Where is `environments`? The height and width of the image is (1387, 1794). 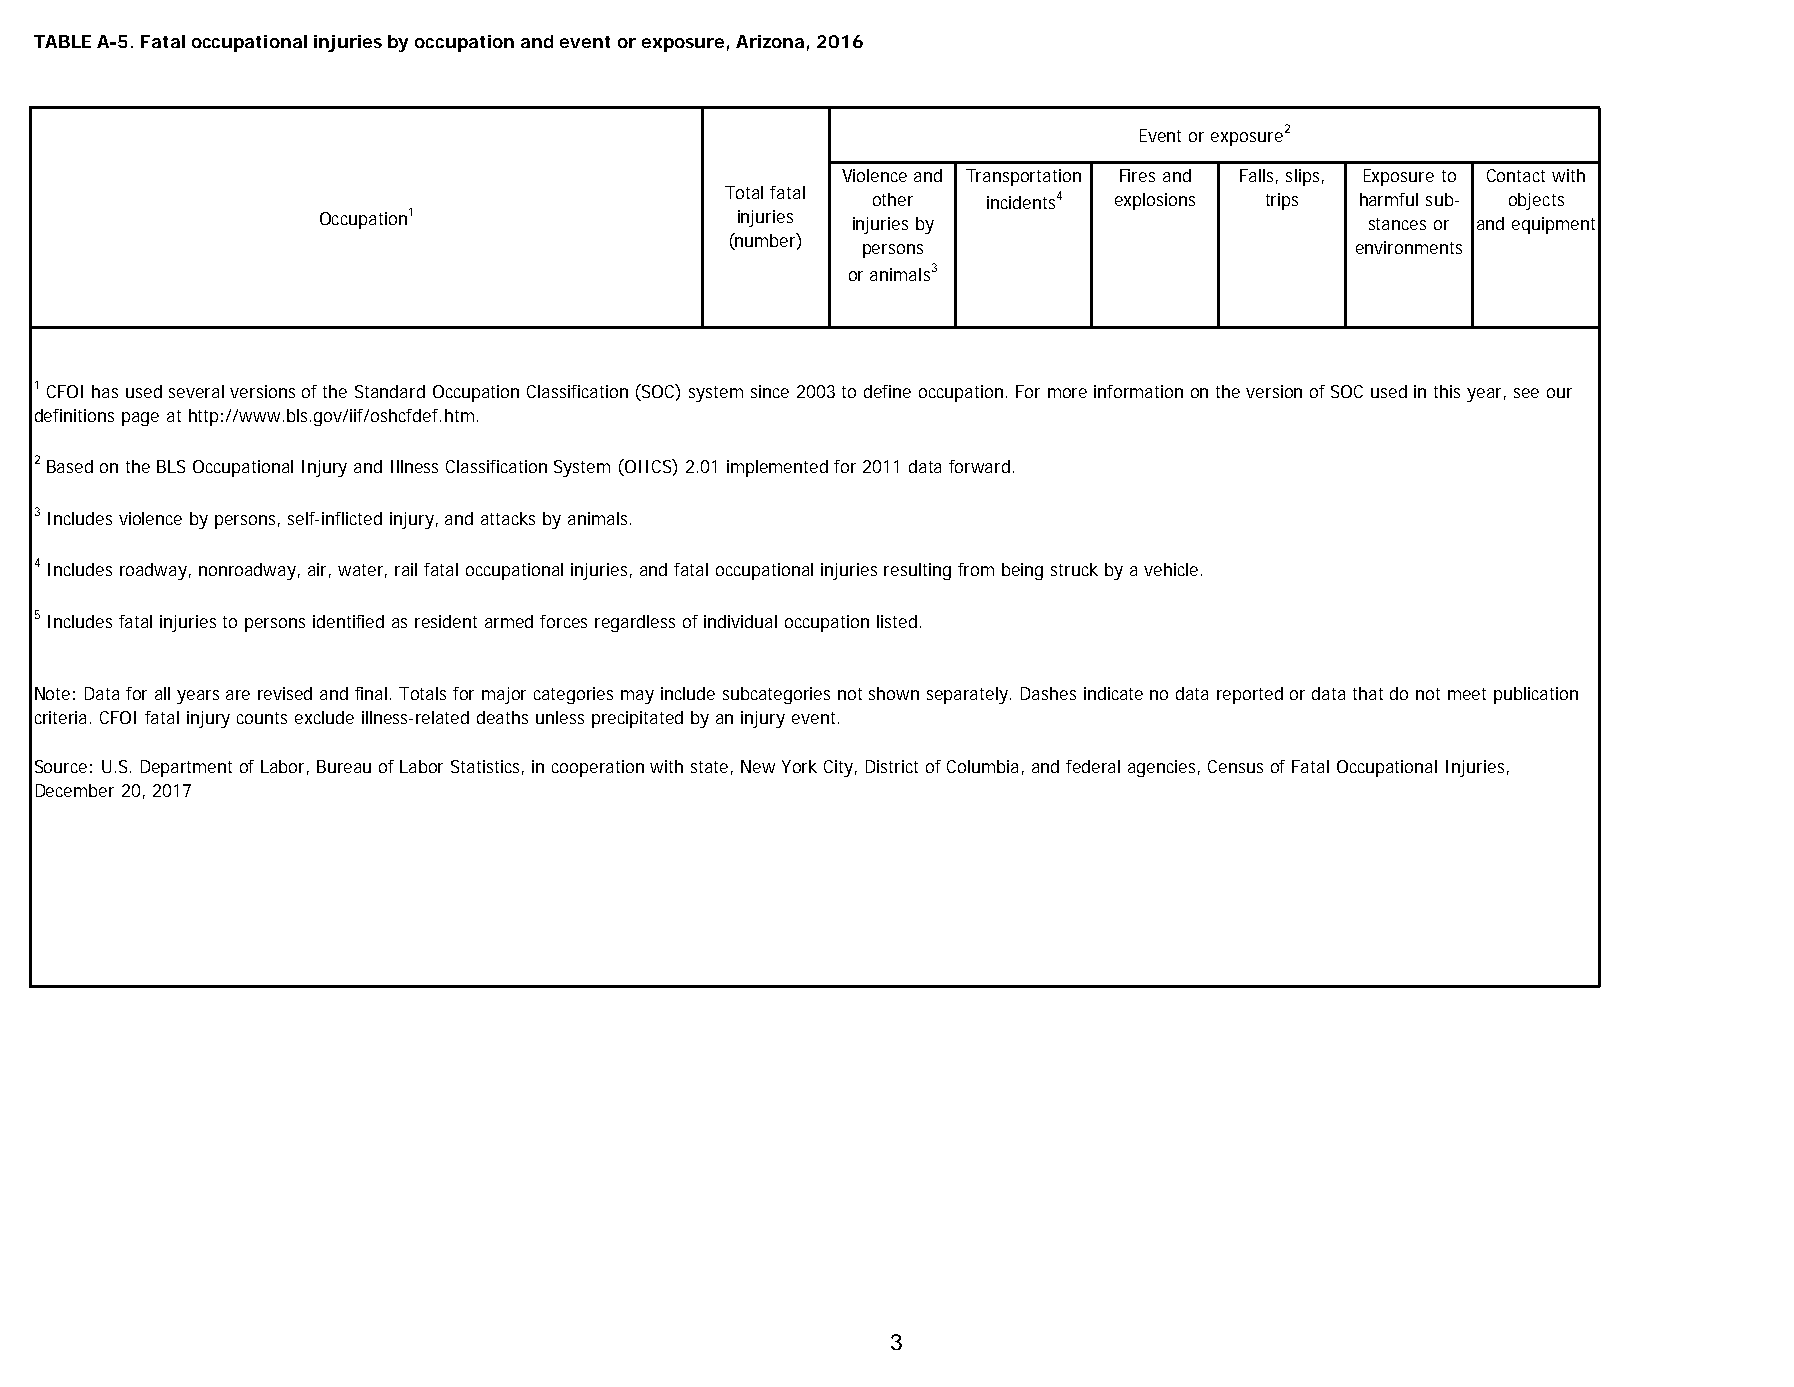 environments is located at coordinates (1409, 247).
